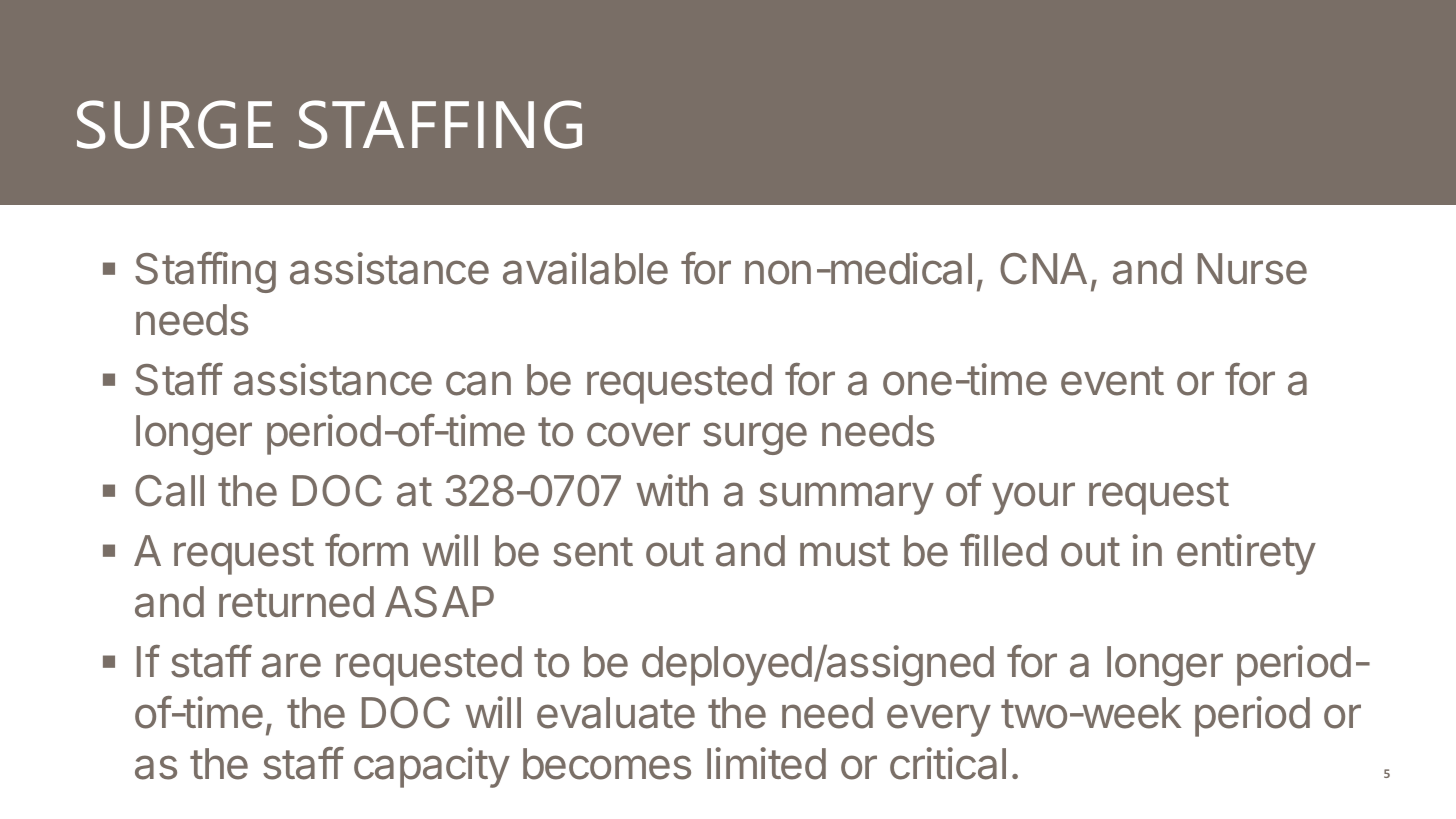 The width and height of the image is (1456, 819). What do you see at coordinates (1043, 269) in the image?
I see `CNA` at bounding box center [1043, 269].
